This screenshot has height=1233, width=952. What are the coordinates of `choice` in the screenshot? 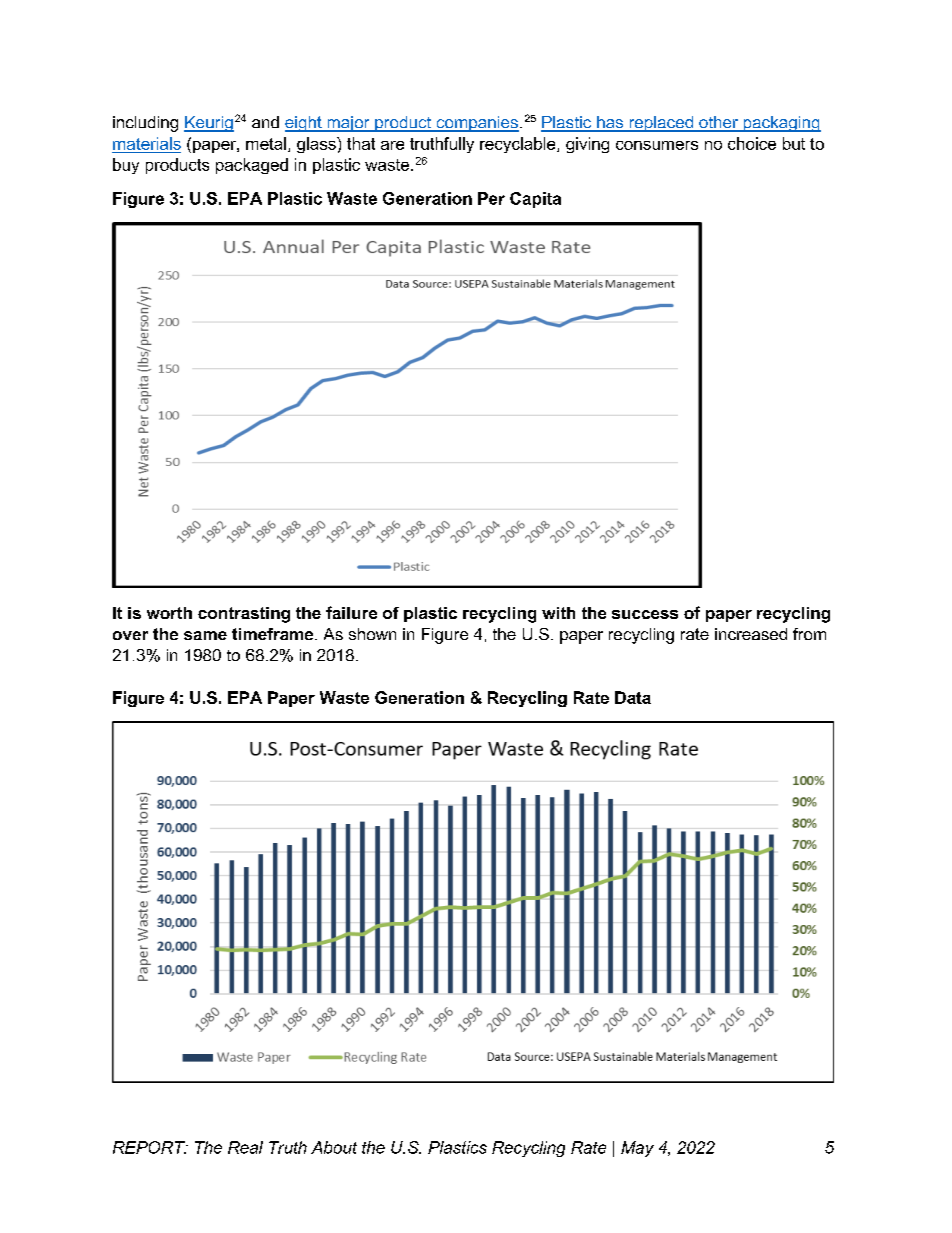 It's located at (752, 143).
